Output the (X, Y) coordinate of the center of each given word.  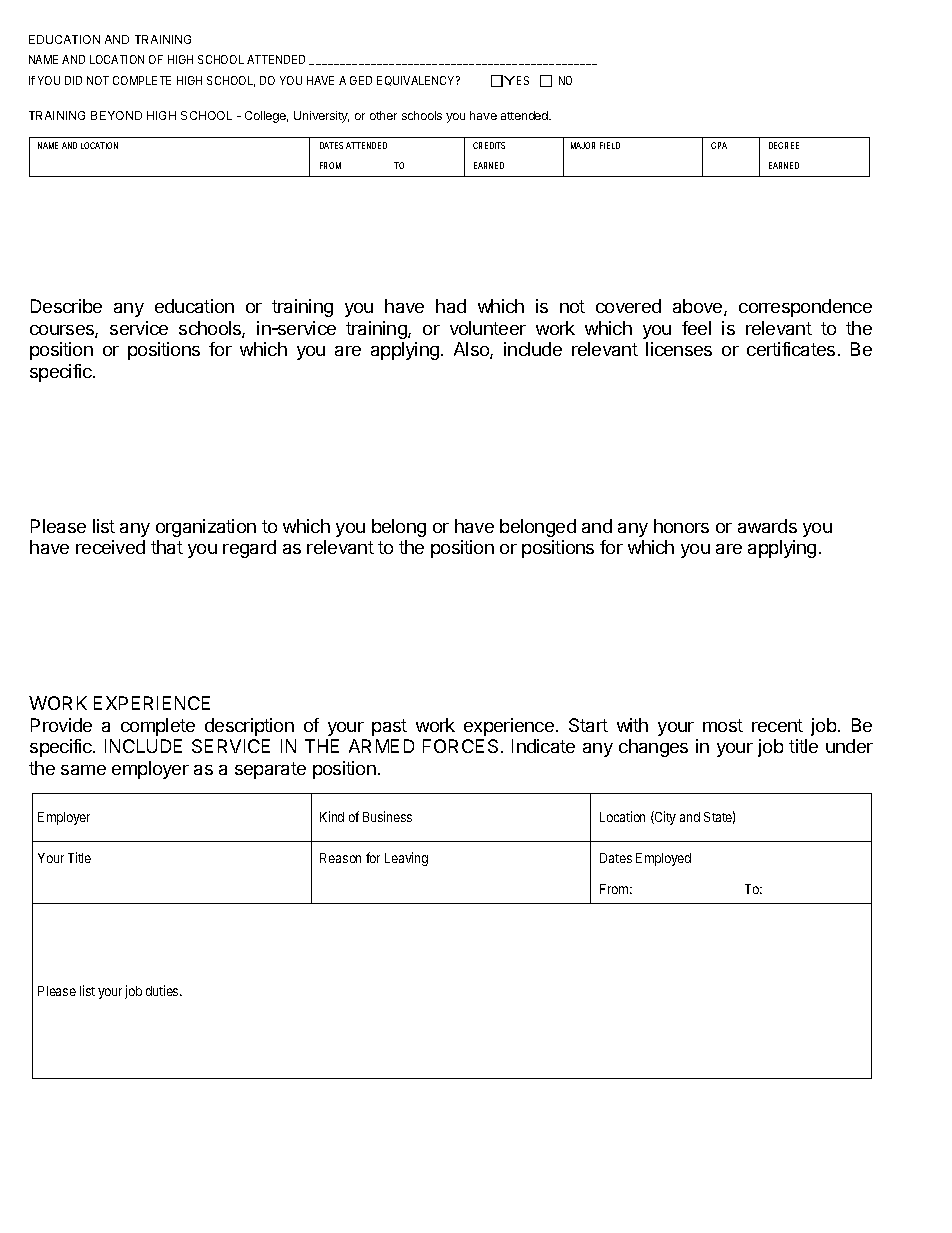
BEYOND (116, 115)
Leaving (406, 859)
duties (163, 990)
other (383, 115)
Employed (663, 859)
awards (767, 526)
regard (249, 549)
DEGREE (784, 145)
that (167, 547)
